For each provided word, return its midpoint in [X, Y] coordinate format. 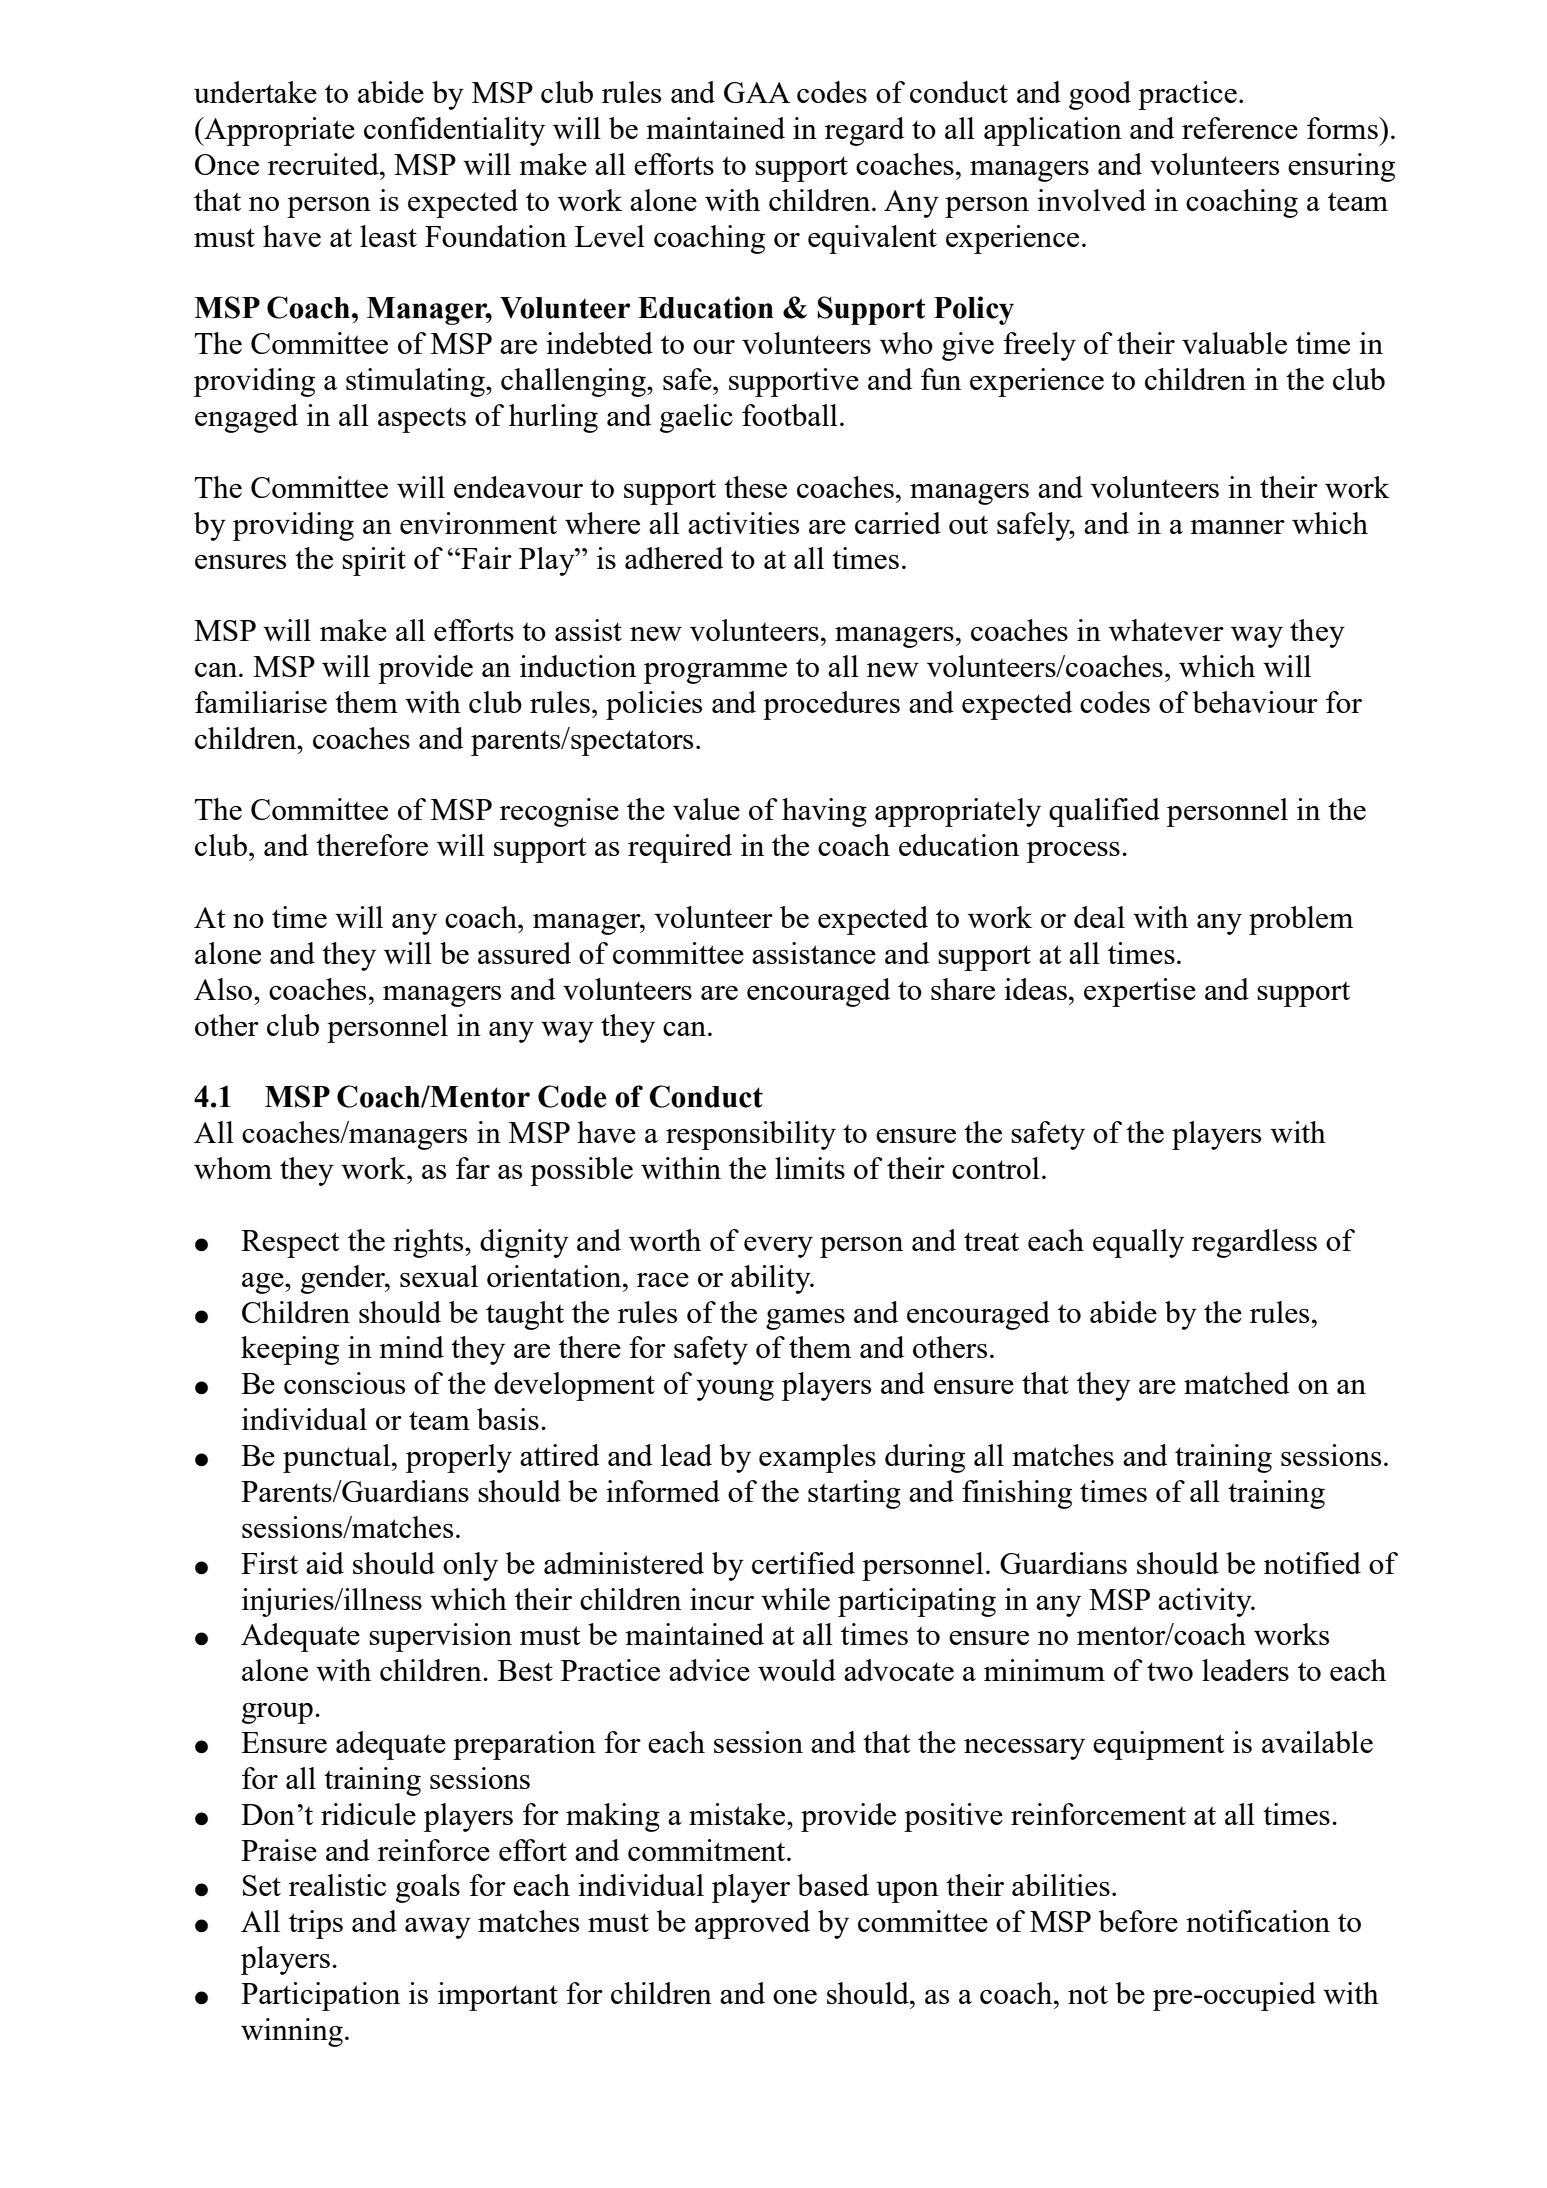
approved [752, 1924]
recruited [324, 164]
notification [1258, 1921]
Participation [320, 1996]
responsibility [751, 1135]
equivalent [872, 239]
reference [1240, 128]
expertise [1140, 992]
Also [224, 989]
